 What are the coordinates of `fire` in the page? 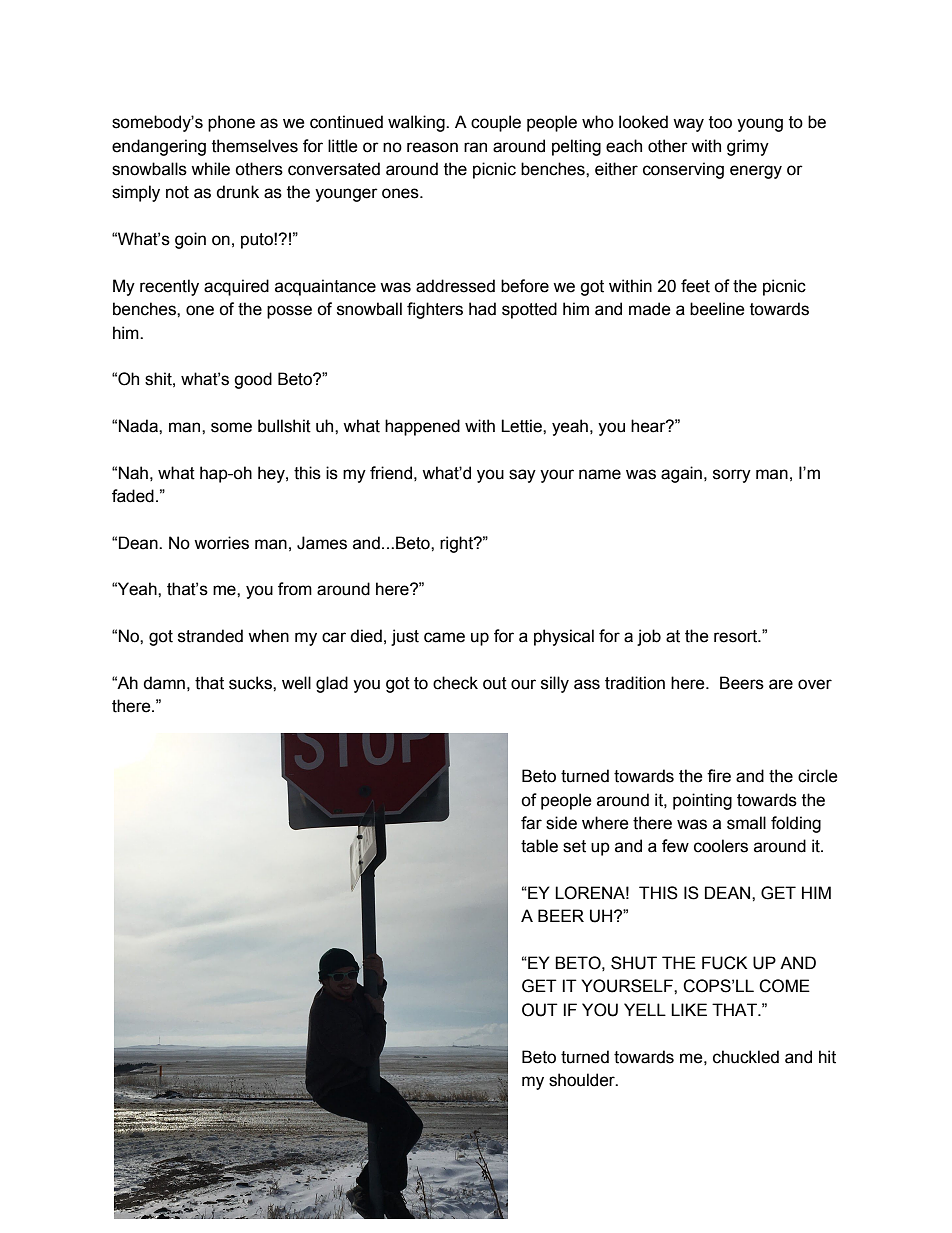 It's located at (719, 776).
